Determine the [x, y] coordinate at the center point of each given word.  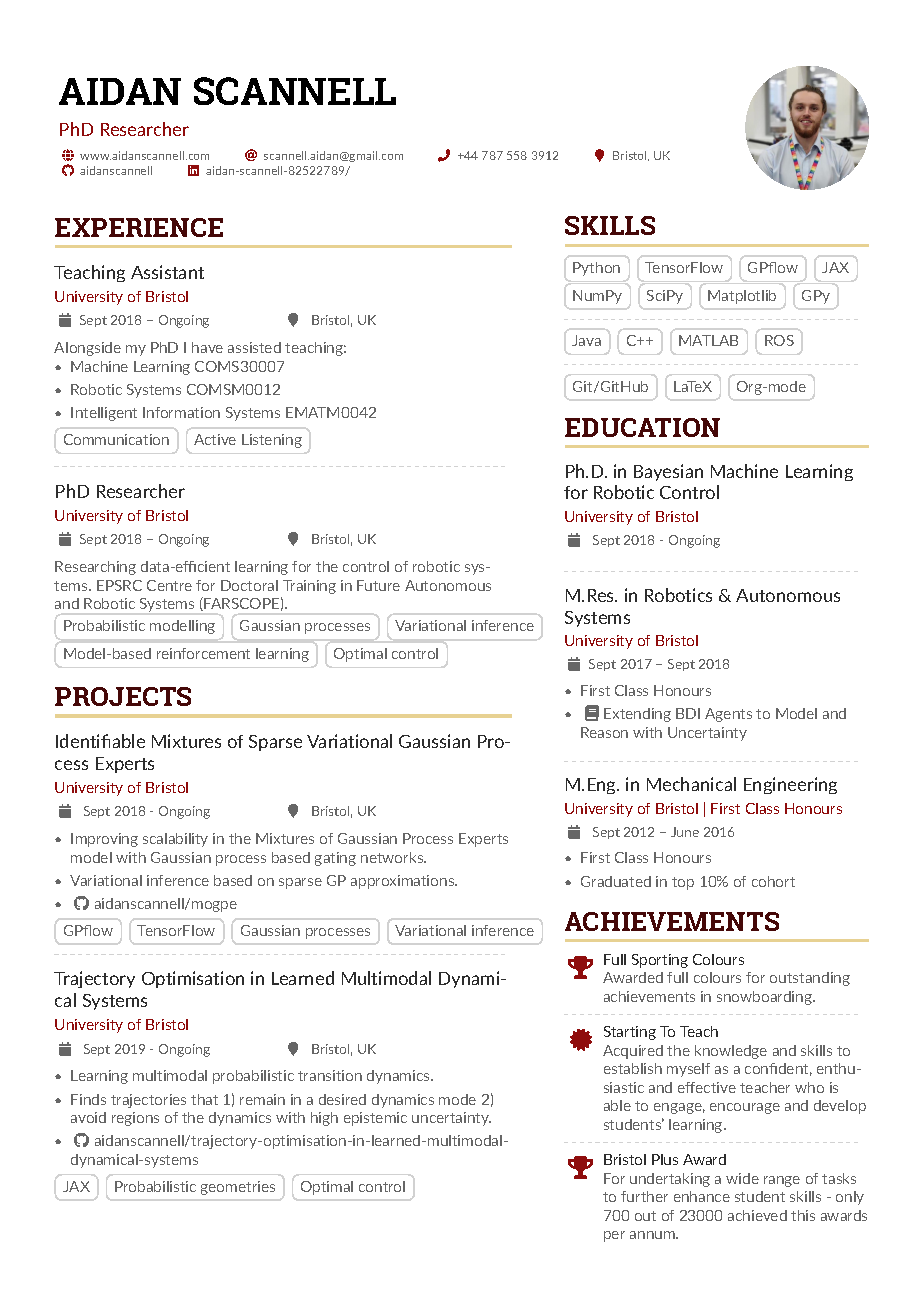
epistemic [375, 1119]
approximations [403, 882]
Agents [728, 715]
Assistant [167, 272]
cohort [773, 881]
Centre [169, 585]
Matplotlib [742, 297]
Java [586, 340]
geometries [238, 1188]
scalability [175, 840]
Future [378, 585]
